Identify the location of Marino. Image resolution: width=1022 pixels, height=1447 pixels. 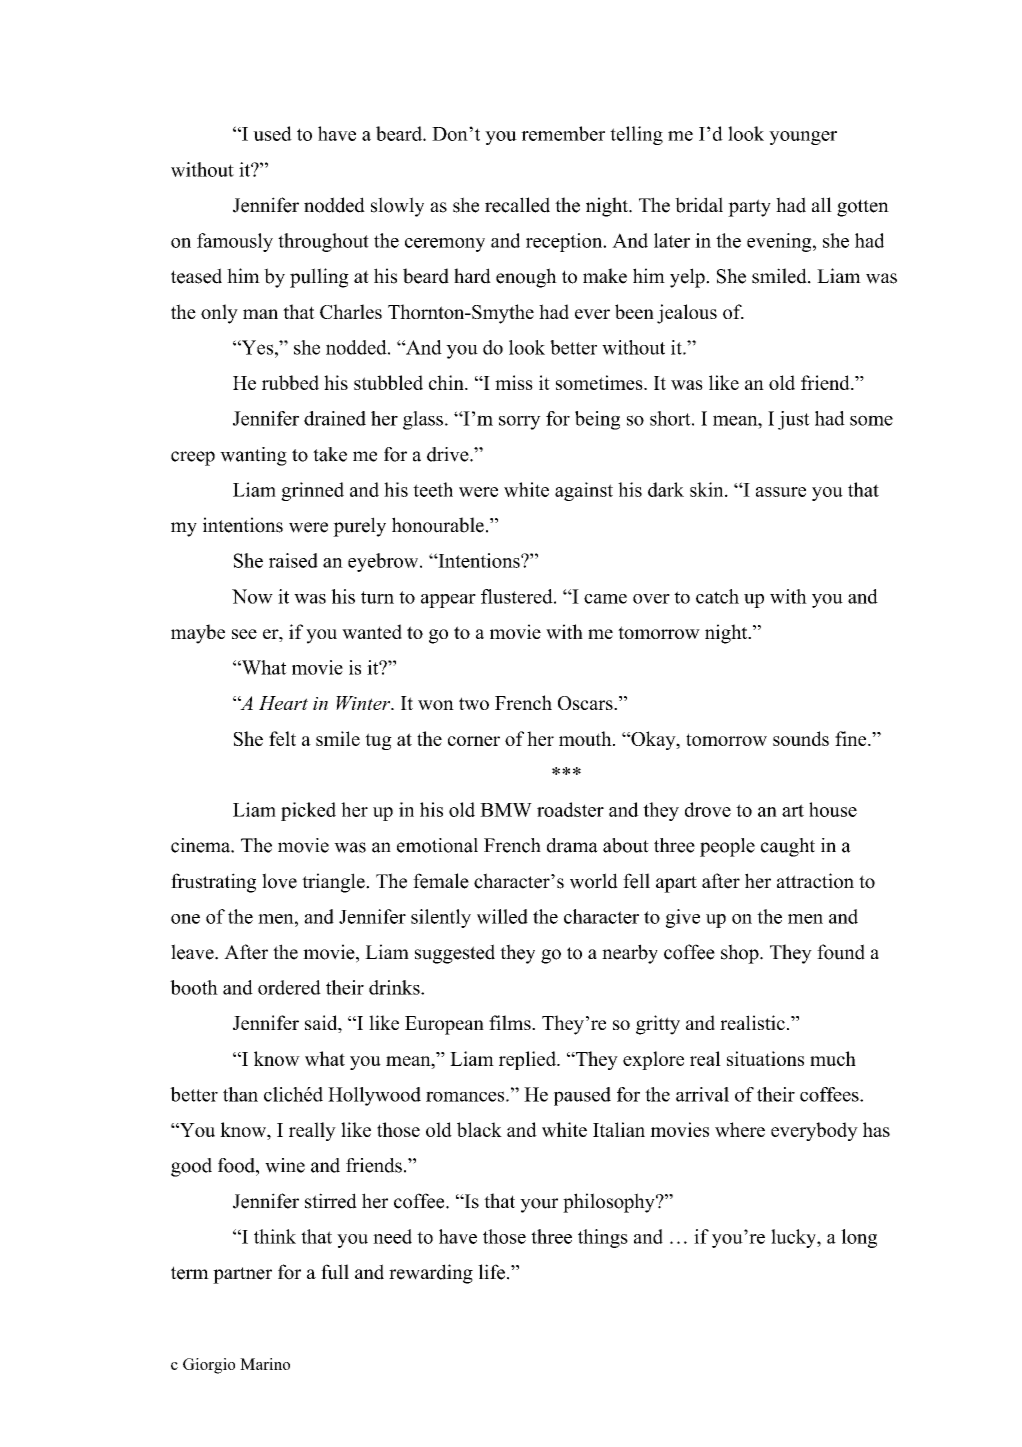
(265, 1364).
